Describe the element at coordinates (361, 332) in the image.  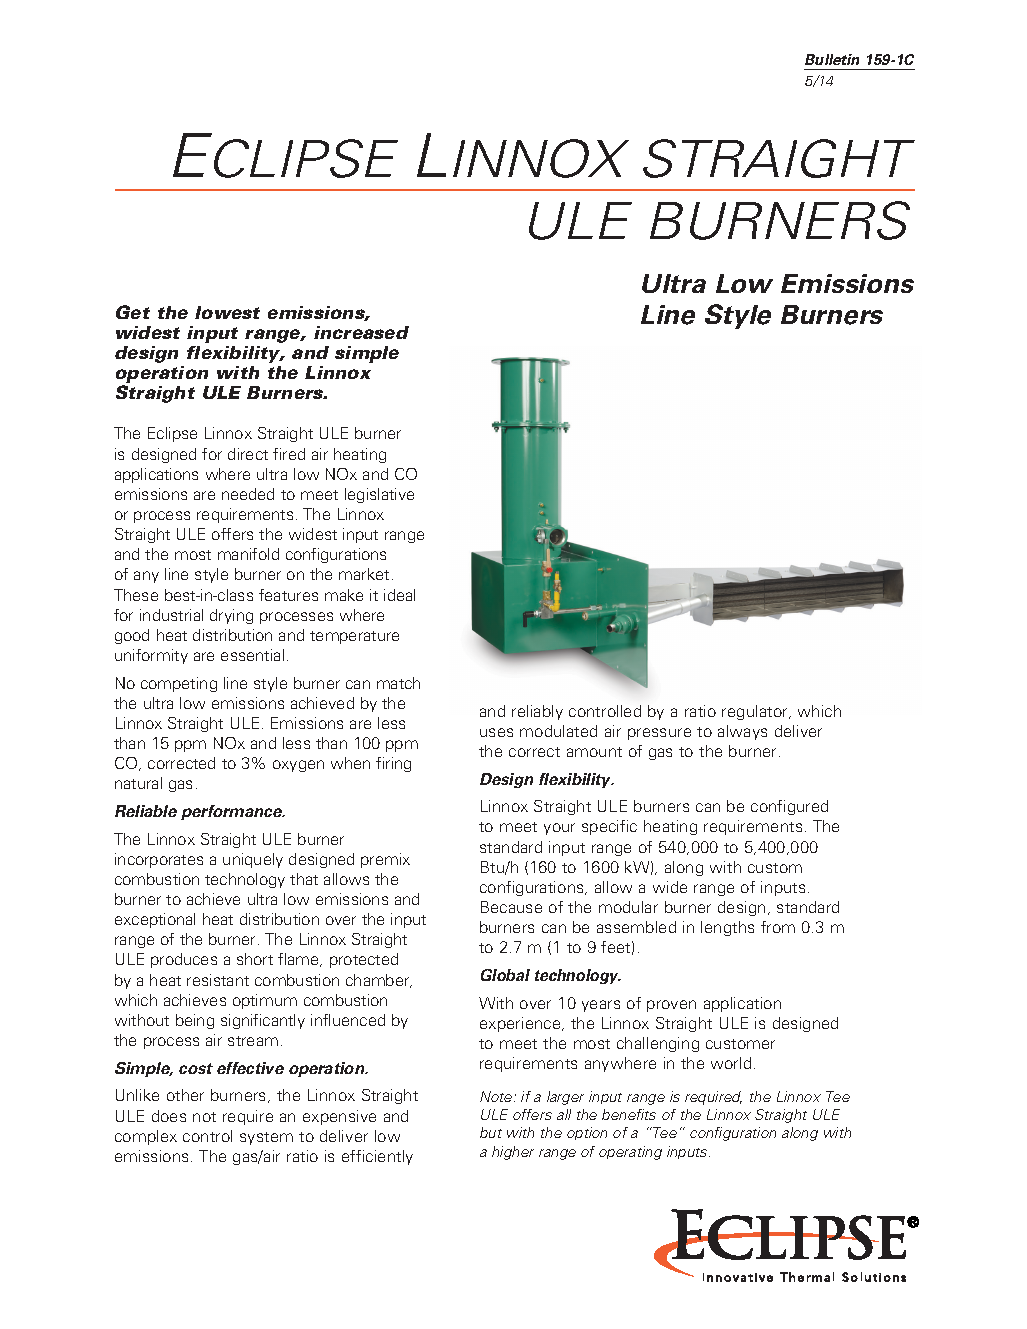
I see `increased` at that location.
